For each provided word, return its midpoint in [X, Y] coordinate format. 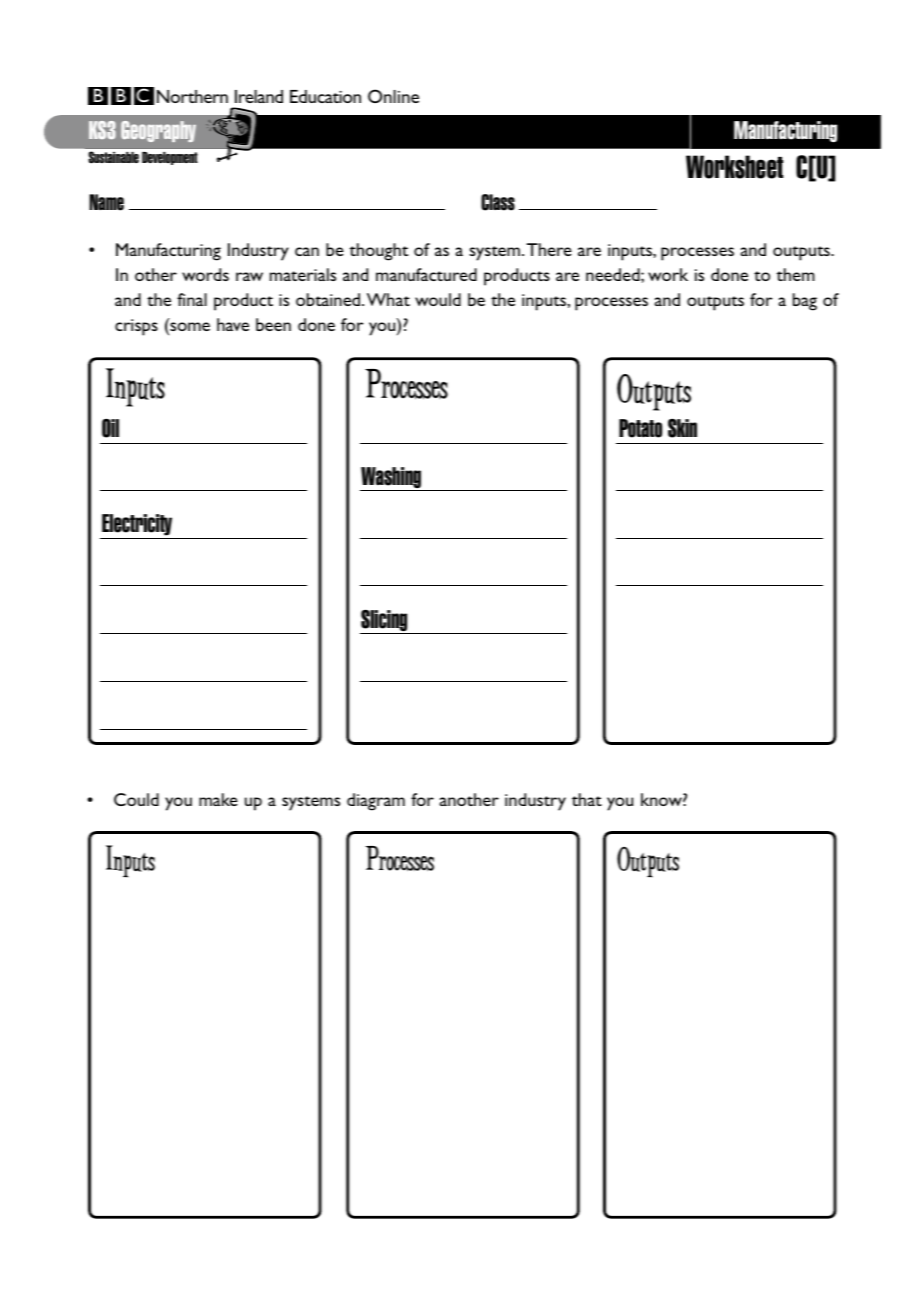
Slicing [385, 621]
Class [498, 202]
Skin [682, 428]
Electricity [137, 526]
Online [393, 96]
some [189, 328]
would [438, 299]
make [218, 799]
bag [805, 302]
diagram [376, 802]
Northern [192, 96]
